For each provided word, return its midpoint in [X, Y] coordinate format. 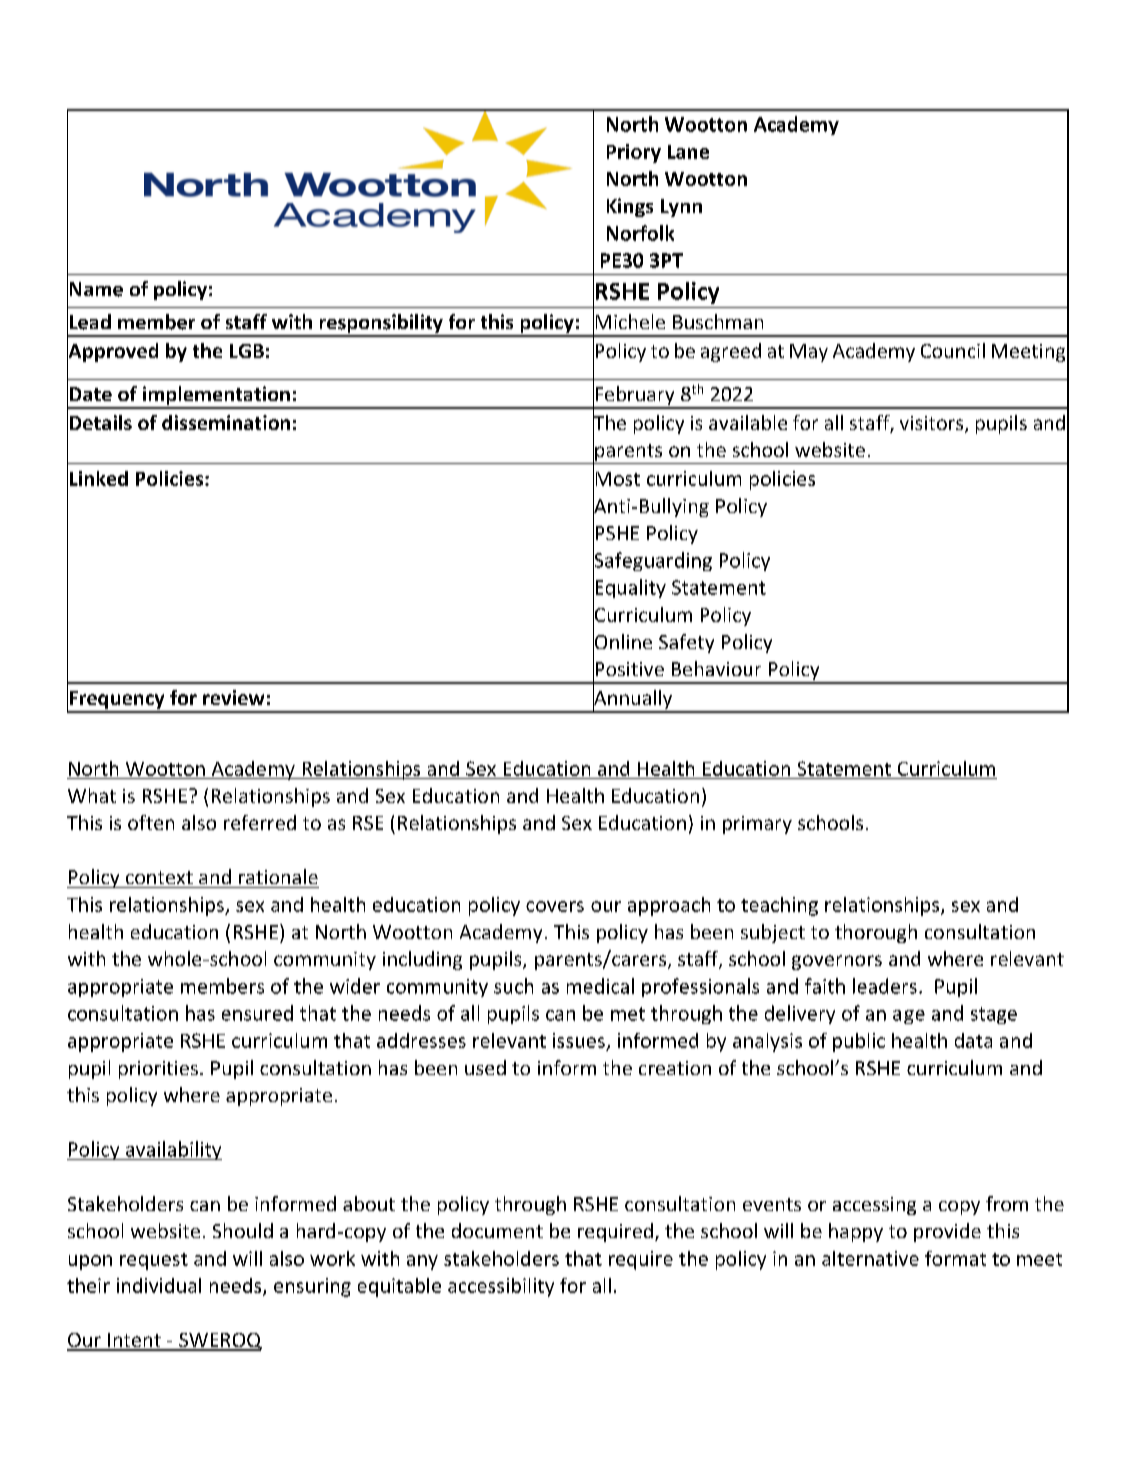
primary [757, 825]
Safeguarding [652, 562]
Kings [630, 207]
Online [622, 642]
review [233, 697]
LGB [247, 351]
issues [579, 1040]
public [859, 1042]
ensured [257, 1013]
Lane [688, 152]
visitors [933, 424]
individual [159, 1285]
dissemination [226, 422]
